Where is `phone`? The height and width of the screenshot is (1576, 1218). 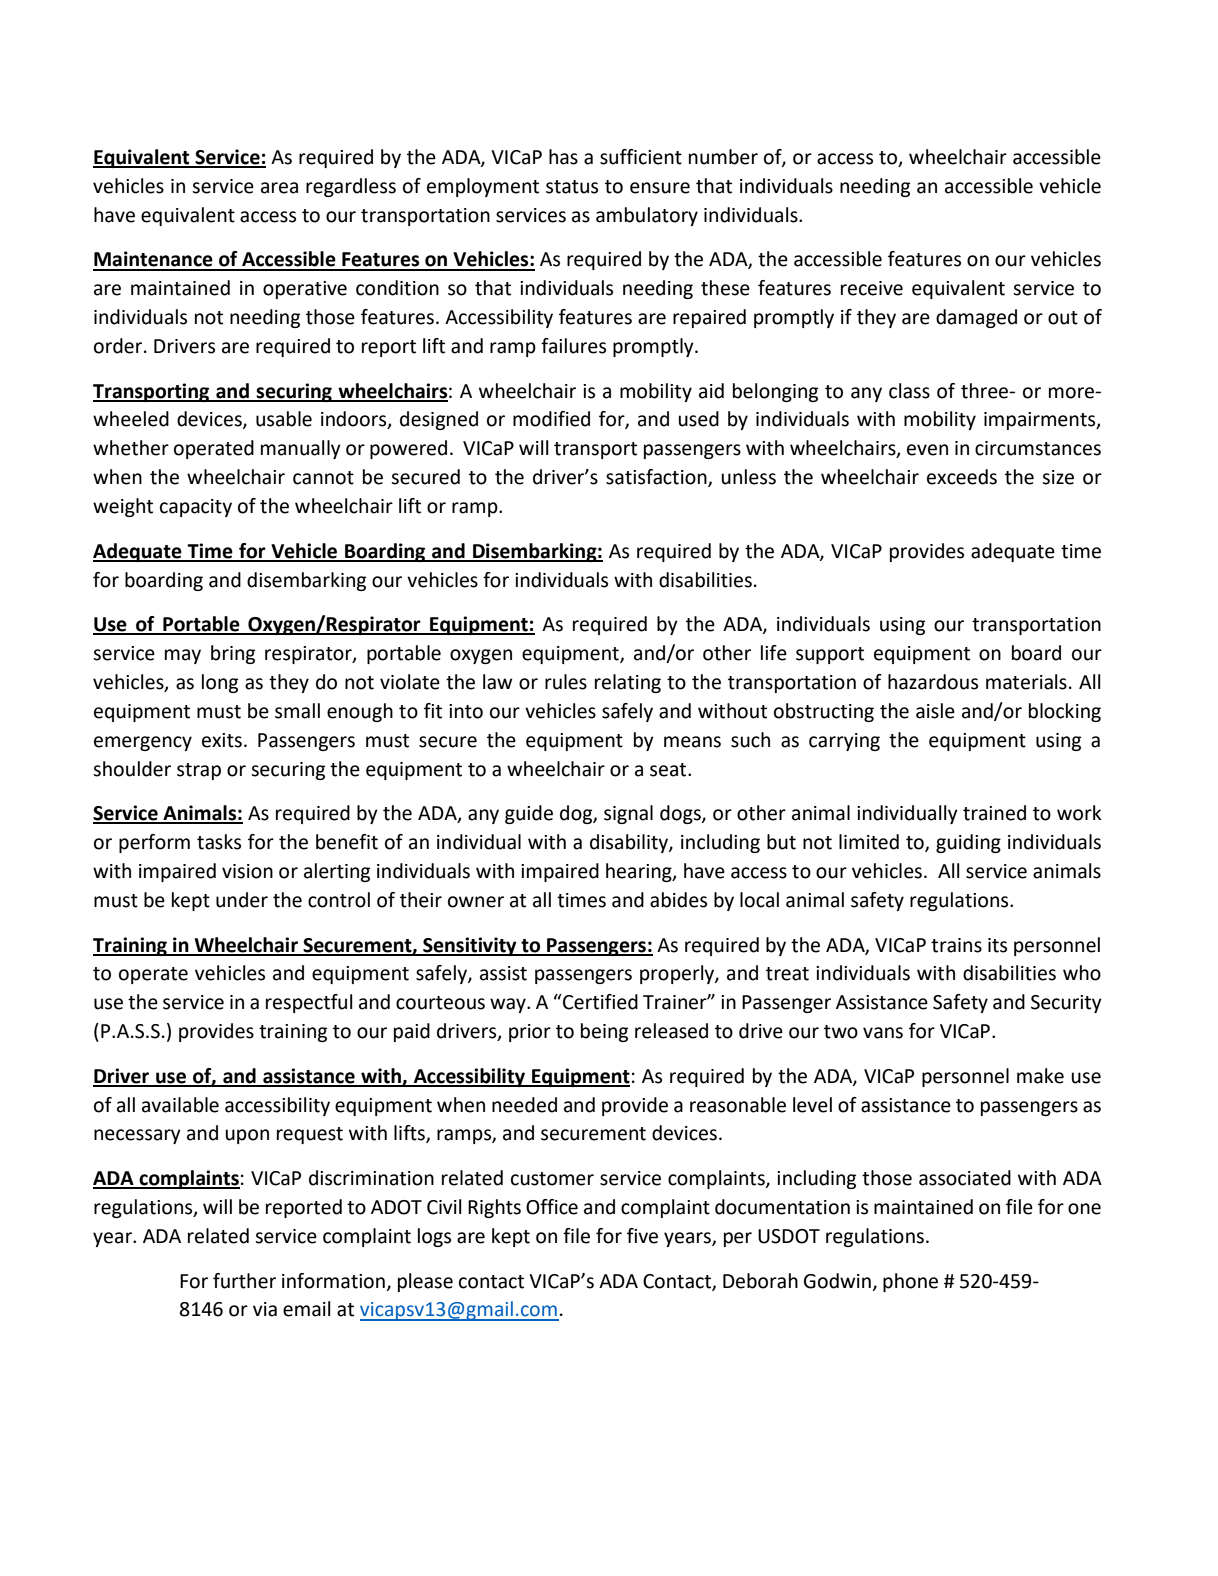
phone is located at coordinates (910, 1282).
